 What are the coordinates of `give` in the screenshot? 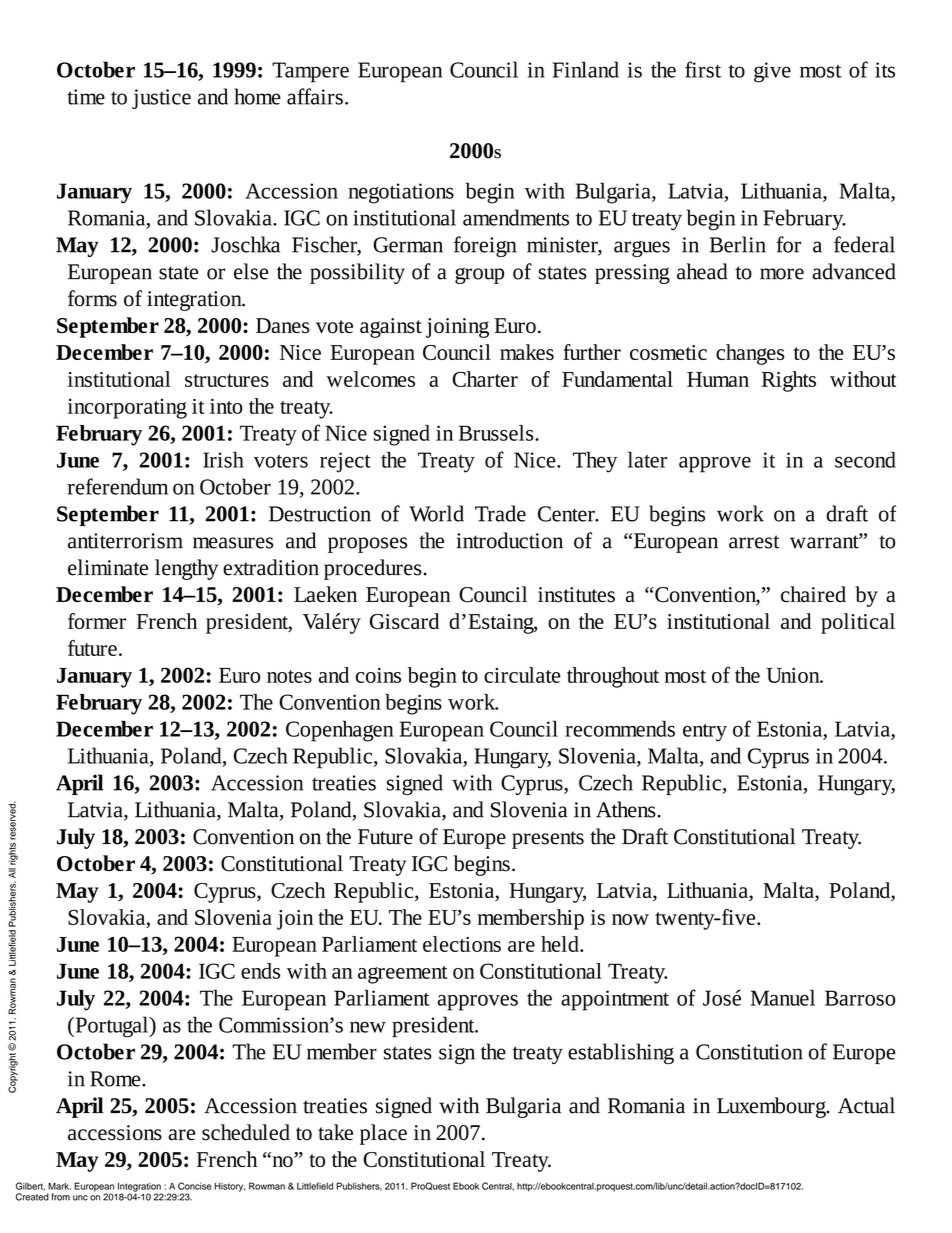 It's located at (772, 72).
